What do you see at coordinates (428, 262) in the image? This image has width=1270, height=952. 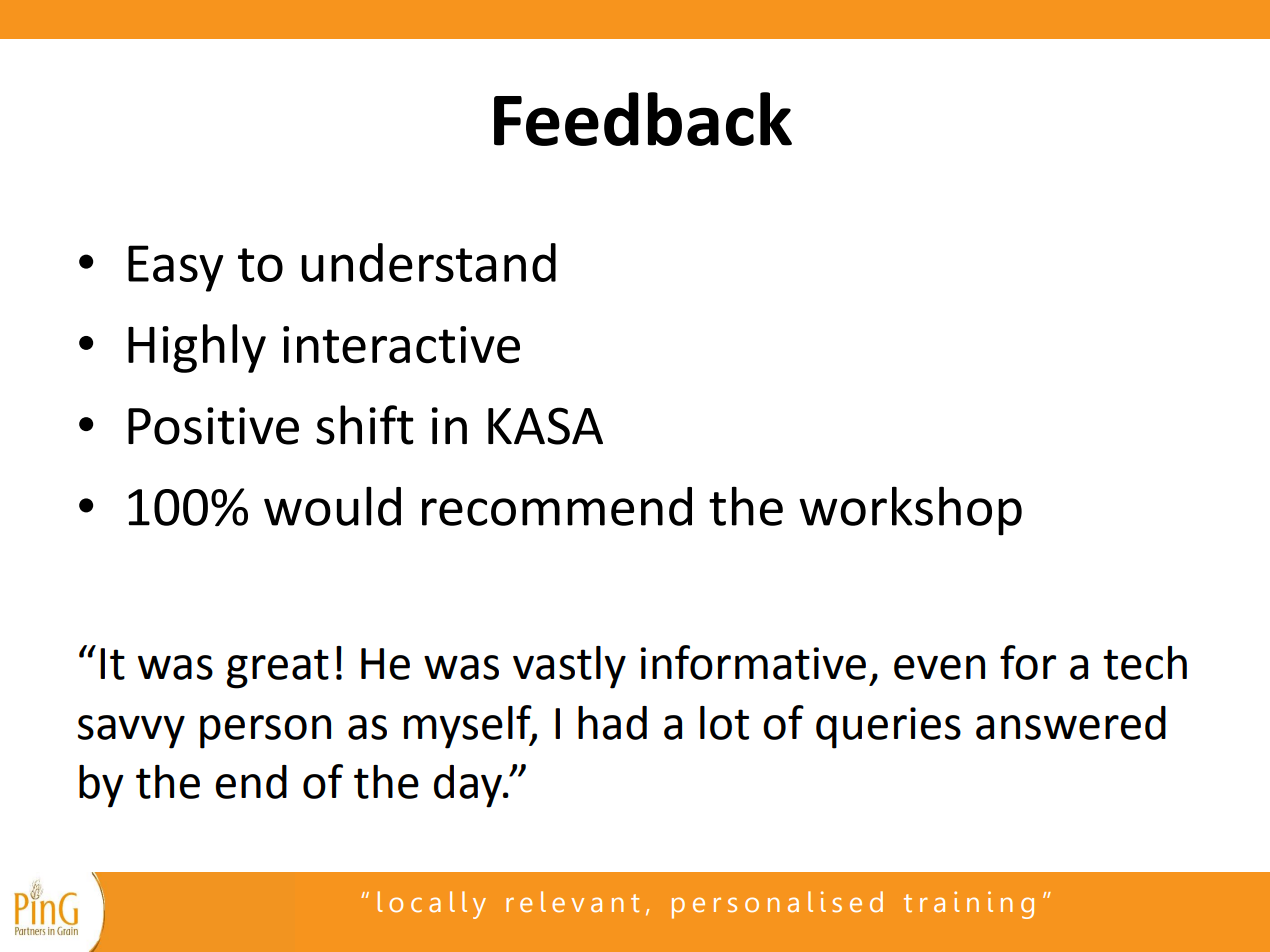 I see `understand` at bounding box center [428, 262].
